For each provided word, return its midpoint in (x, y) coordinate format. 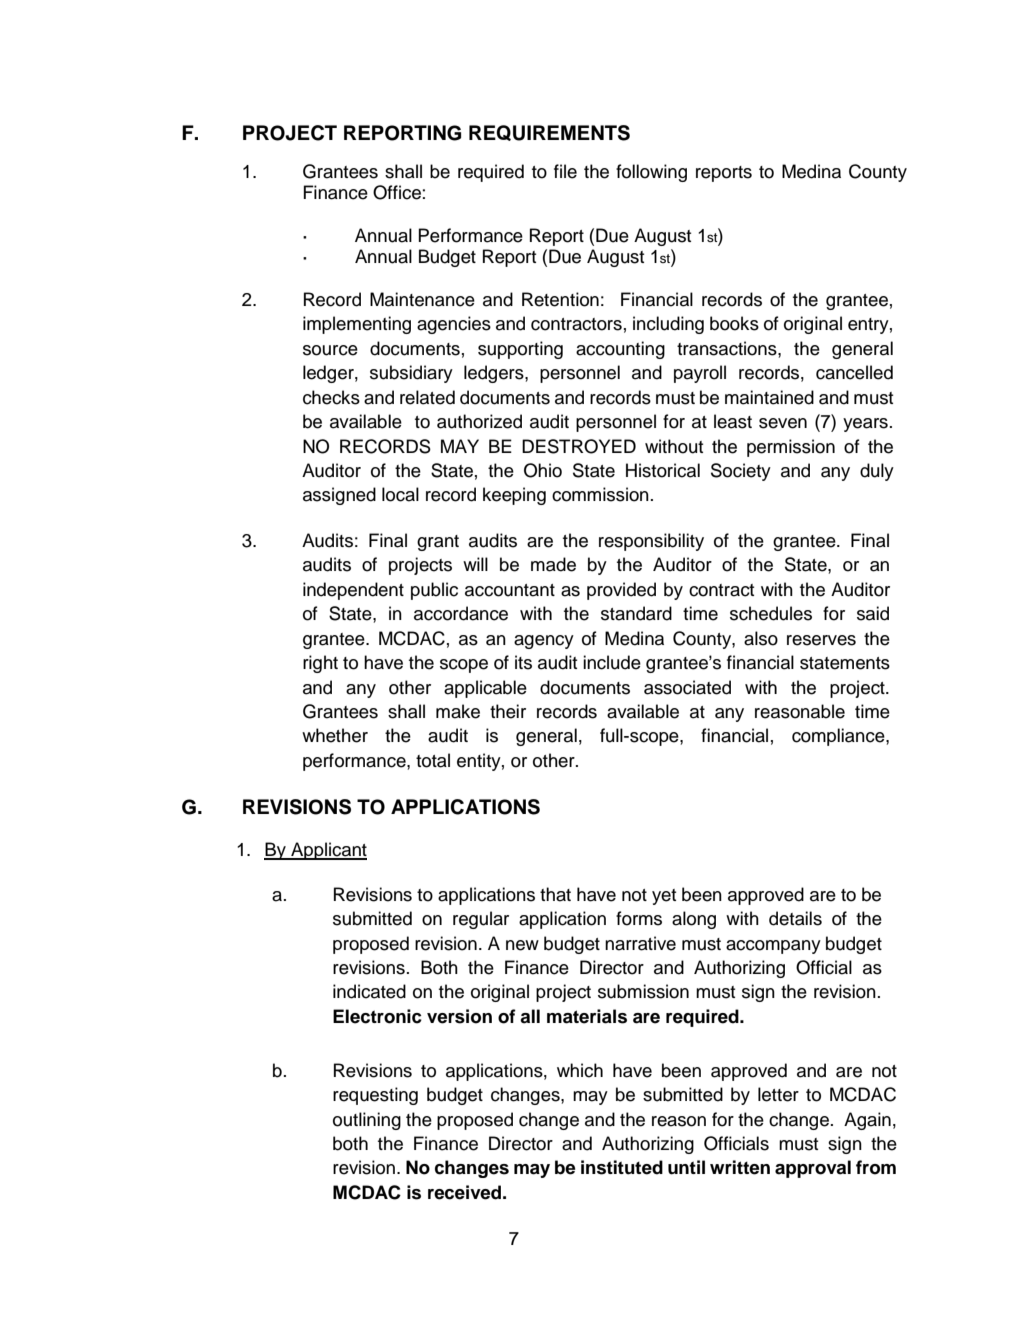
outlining (367, 1121)
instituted (622, 1167)
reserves (821, 640)
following (651, 173)
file (565, 171)
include (612, 662)
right (320, 664)
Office (397, 192)
